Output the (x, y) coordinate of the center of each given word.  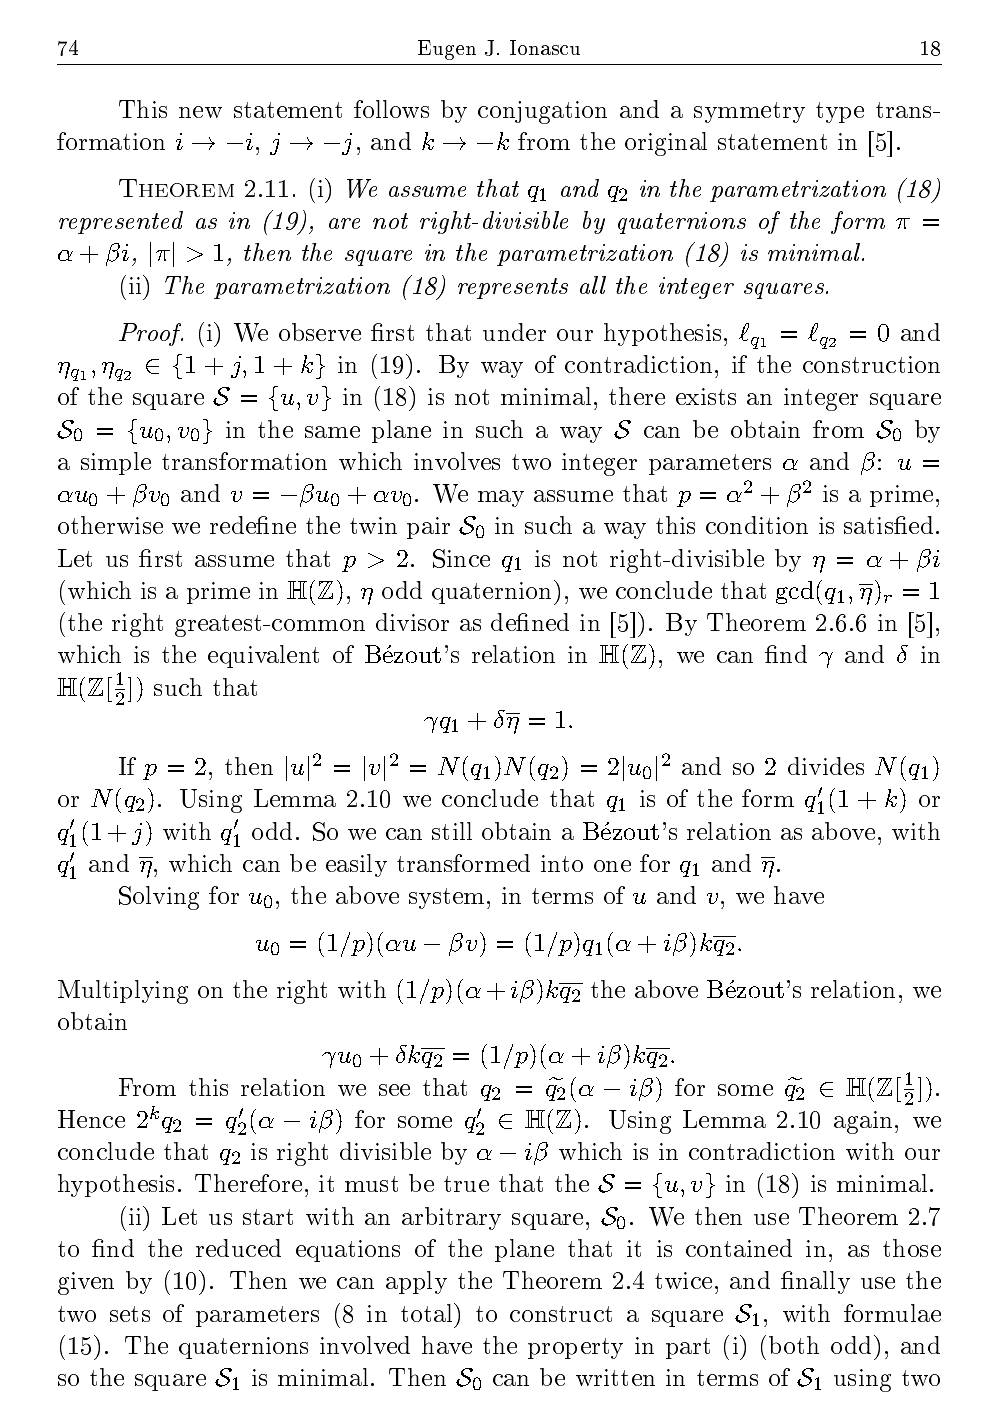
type (840, 112)
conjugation (542, 112)
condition (757, 525)
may (501, 498)
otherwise (110, 525)
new (200, 112)
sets (130, 1314)
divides (826, 766)
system (446, 898)
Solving (159, 898)
